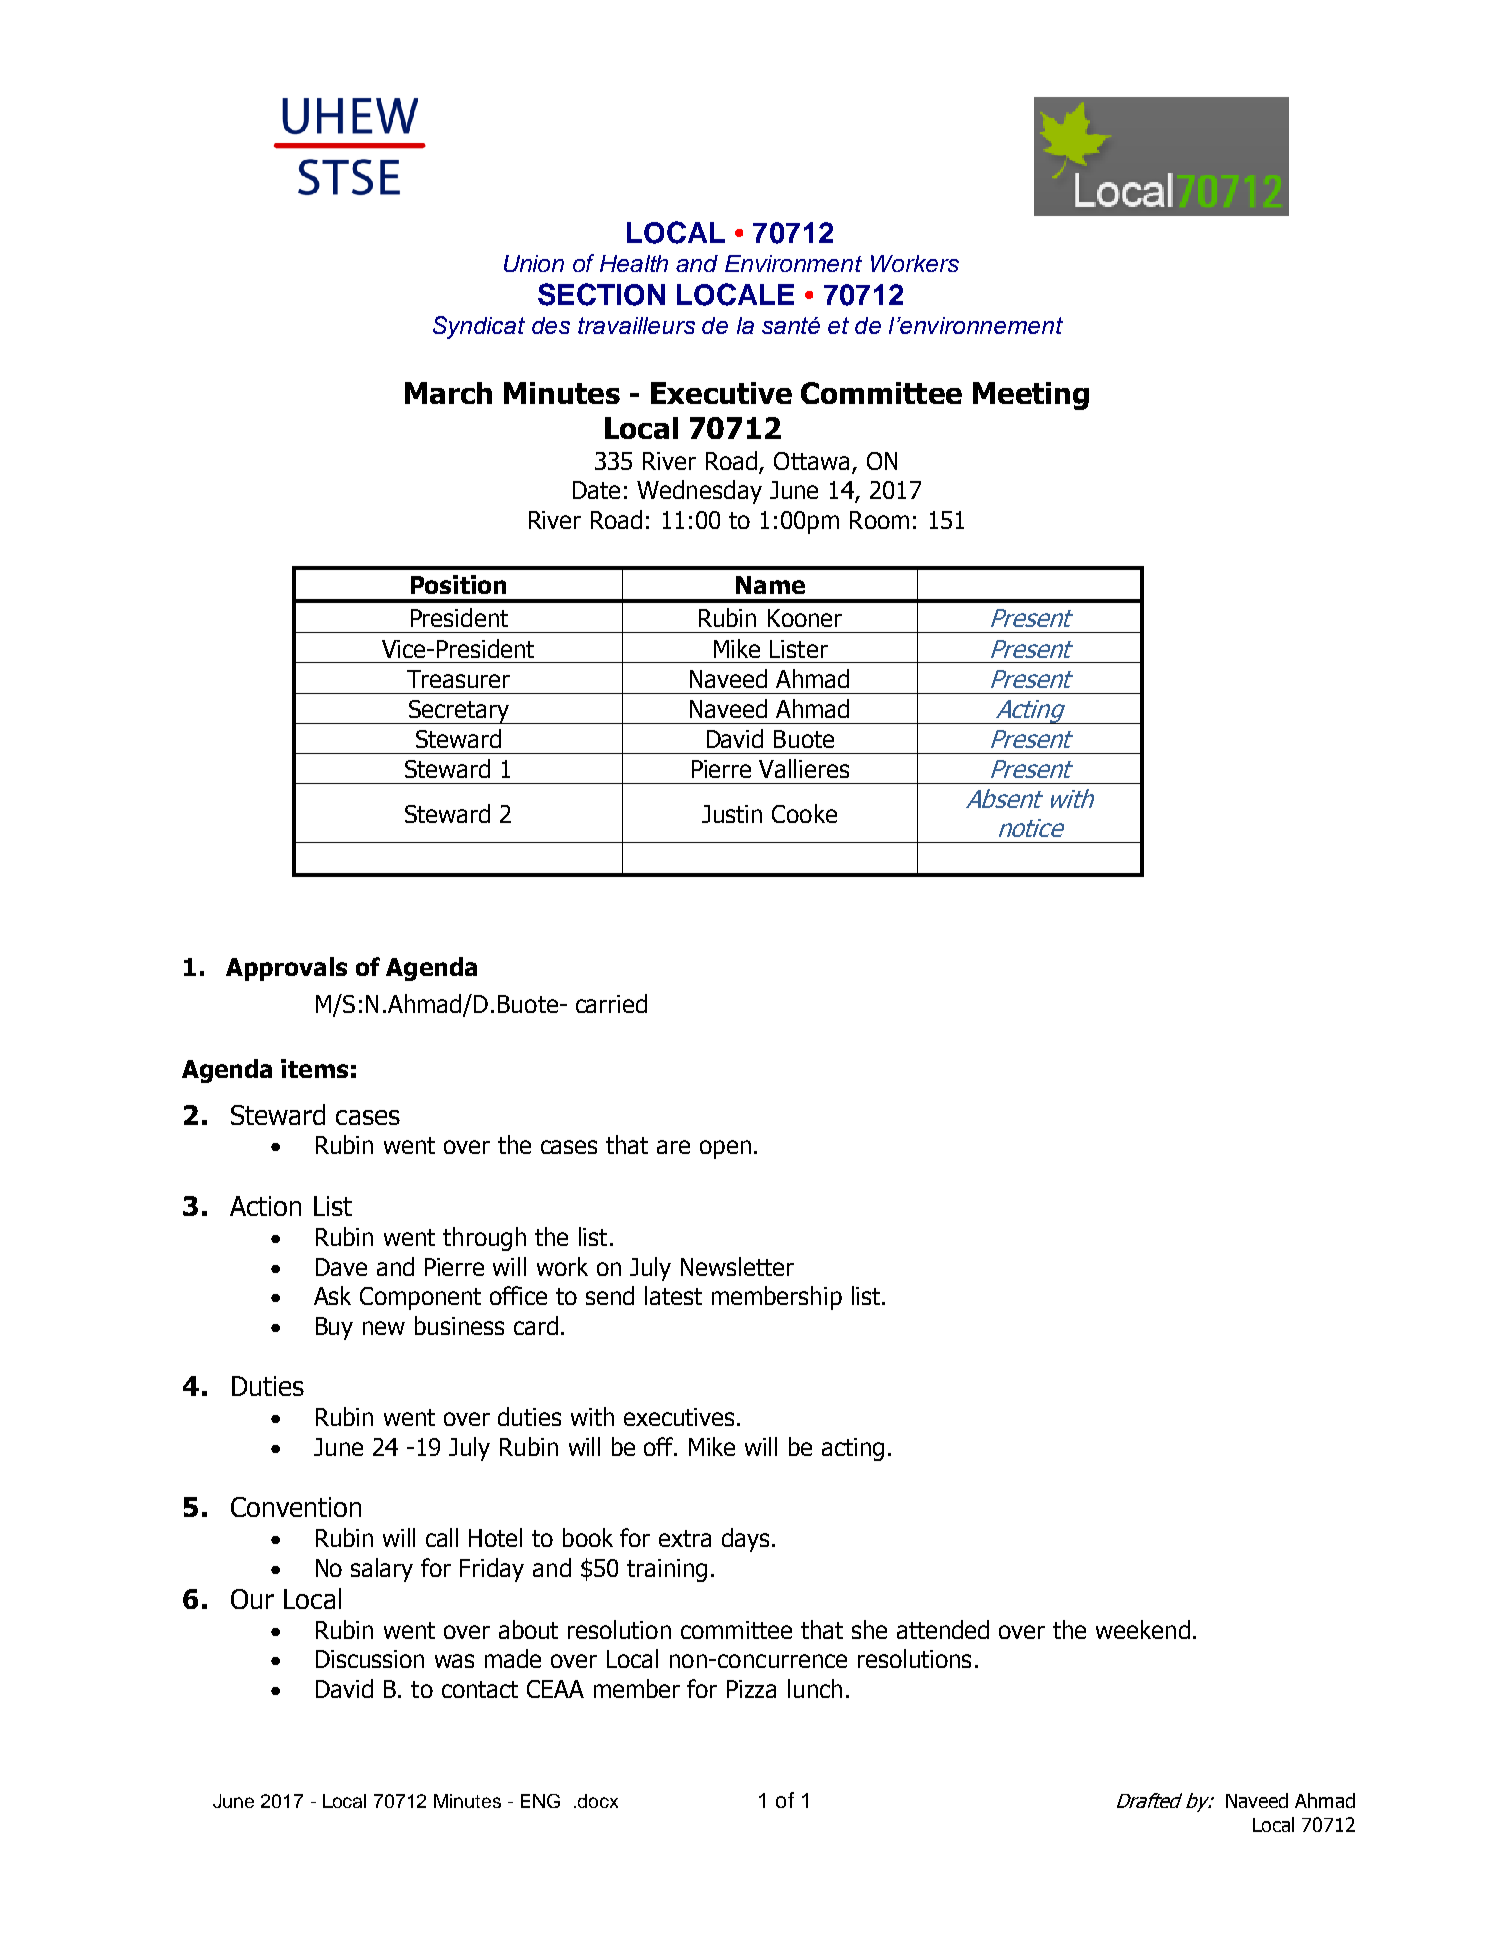  Describe the element at coordinates (448, 393) in the screenshot. I see `March` at that location.
